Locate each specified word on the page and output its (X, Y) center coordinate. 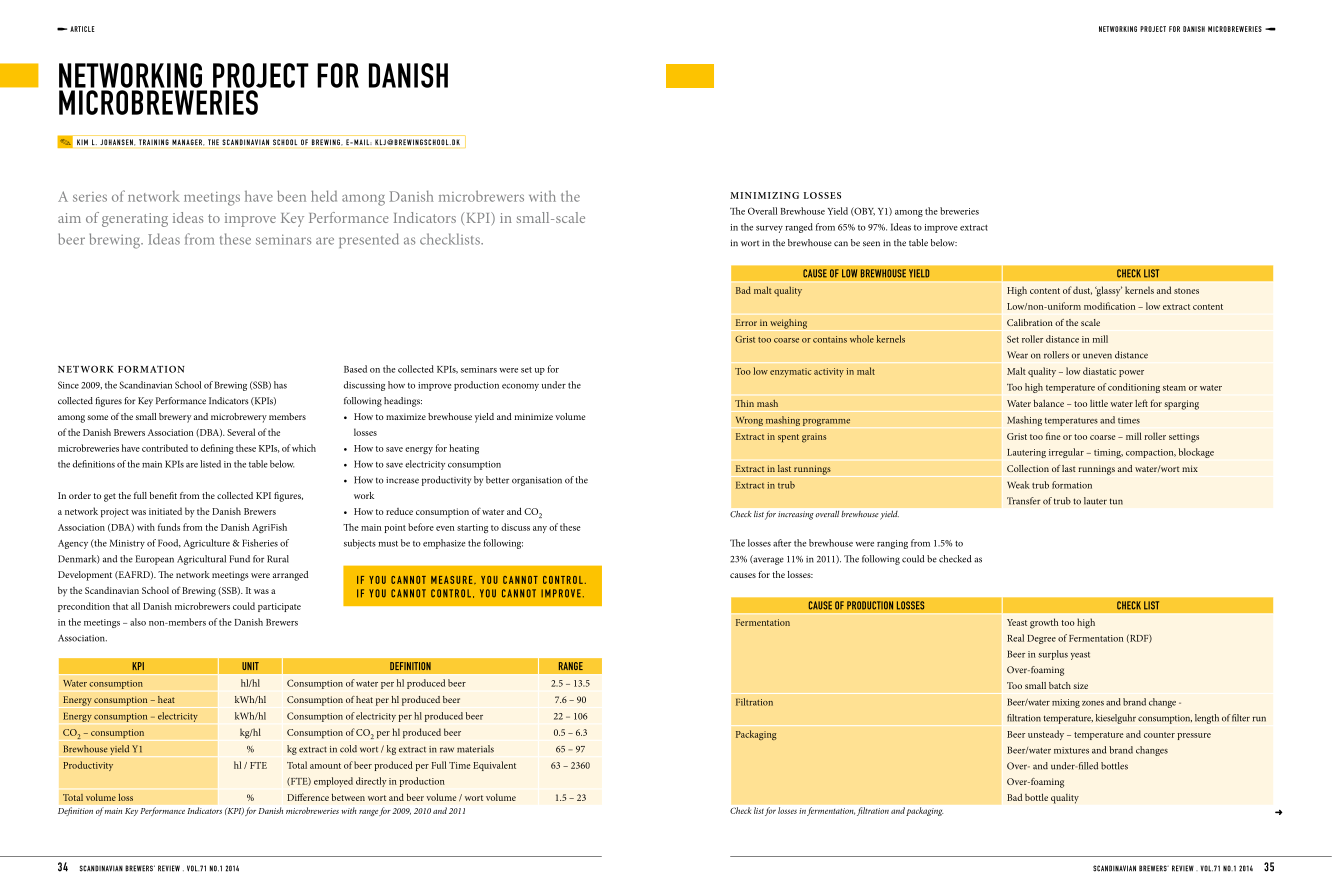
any (540, 529)
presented (369, 240)
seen (871, 244)
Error (746, 322)
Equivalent (494, 766)
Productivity (88, 766)
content (1208, 307)
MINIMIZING (764, 195)
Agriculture (206, 544)
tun (1116, 501)
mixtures (1071, 750)
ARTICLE (82, 29)
